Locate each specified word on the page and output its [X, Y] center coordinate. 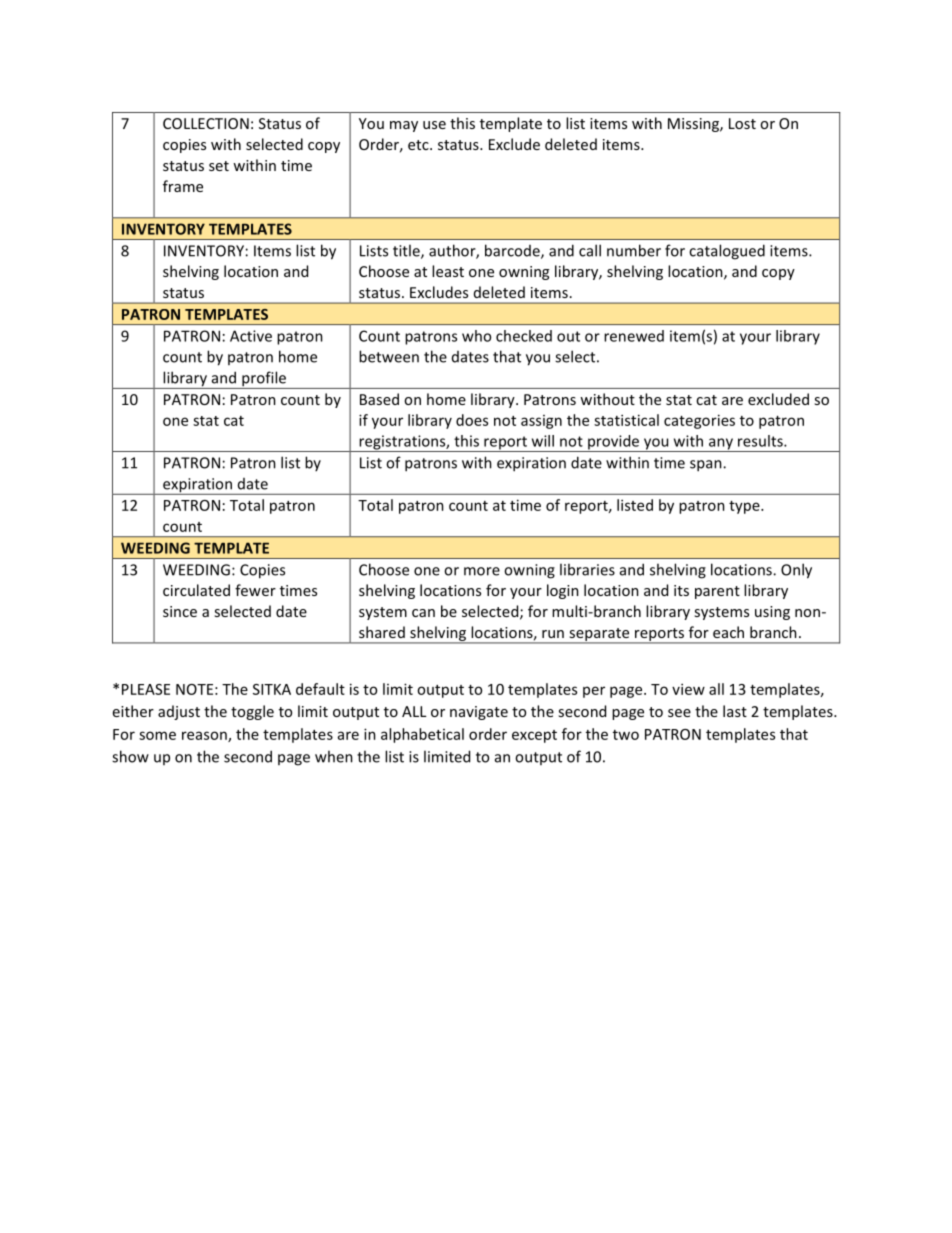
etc [419, 145]
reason [205, 736]
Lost [742, 123]
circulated [196, 590]
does [472, 420]
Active [251, 336]
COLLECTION [206, 123]
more [482, 571]
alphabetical [422, 735]
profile [264, 380]
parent [717, 592]
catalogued [727, 252]
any [720, 445]
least [448, 271]
